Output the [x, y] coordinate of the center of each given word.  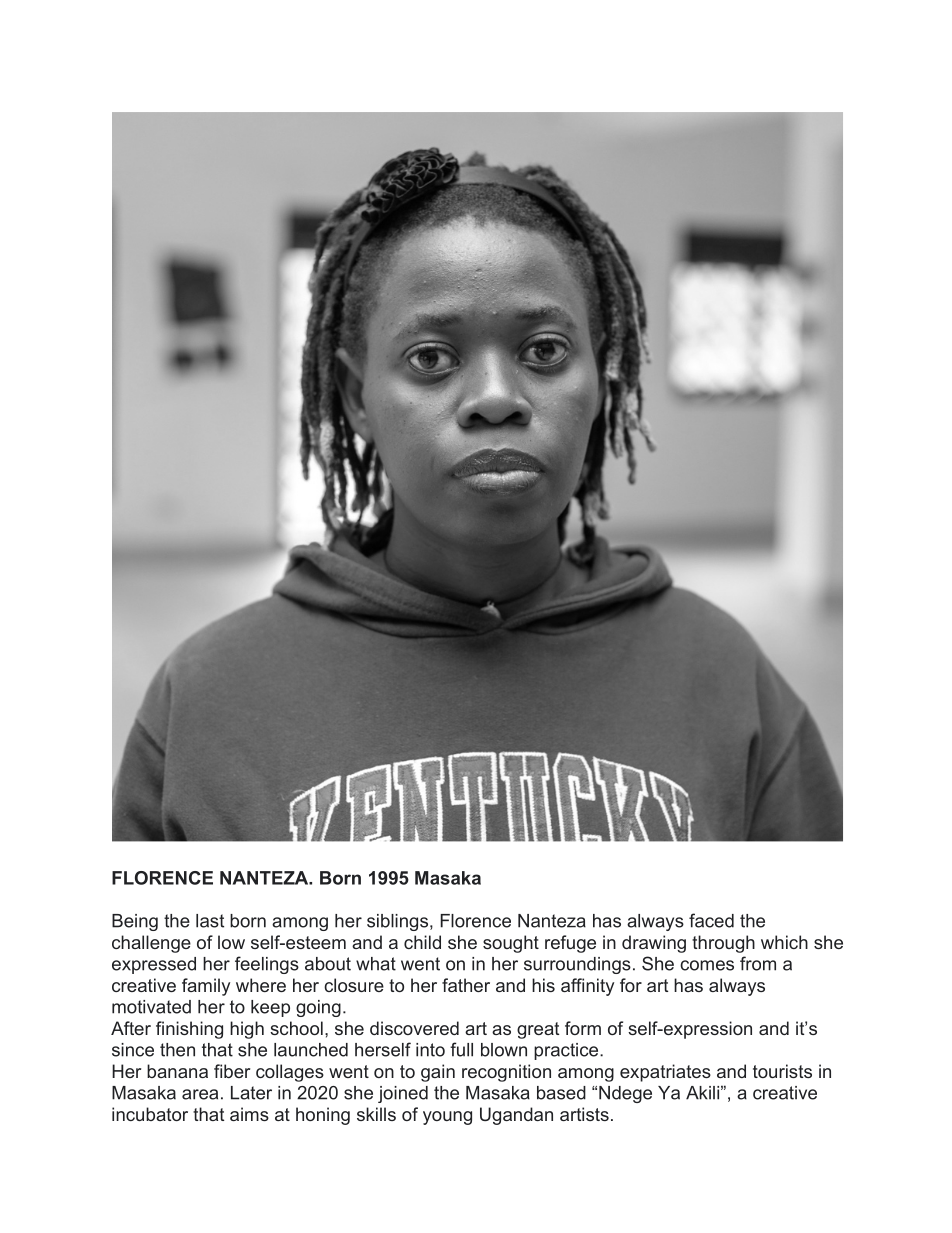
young [447, 1118]
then [177, 1050]
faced [711, 920]
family [206, 987]
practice [567, 1051]
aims [249, 1114]
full [461, 1049]
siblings [399, 922]
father [466, 985]
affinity [587, 987]
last [210, 921]
